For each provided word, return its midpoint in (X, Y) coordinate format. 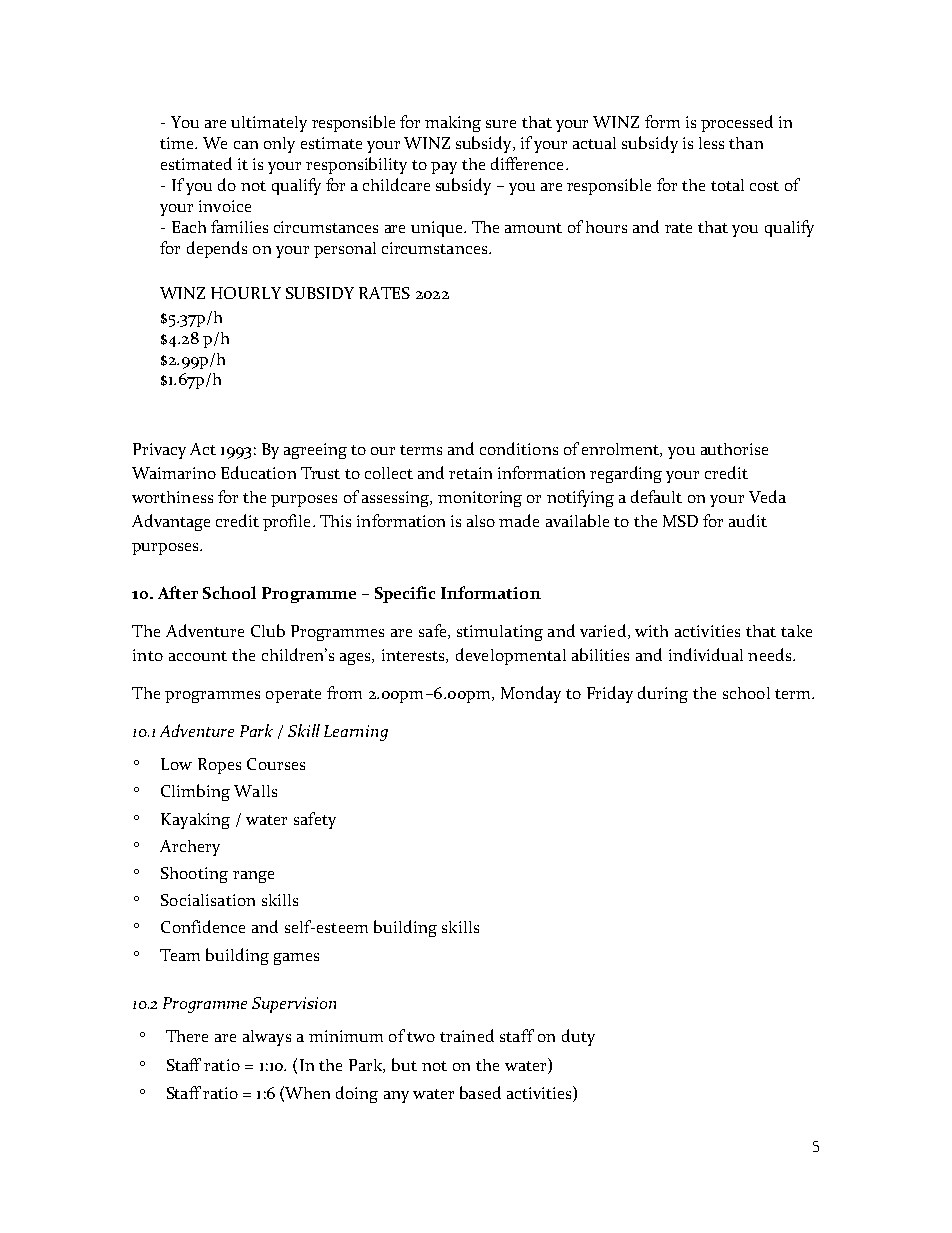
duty (578, 1037)
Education (258, 472)
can (246, 145)
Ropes (219, 766)
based (480, 1092)
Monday (531, 694)
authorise (734, 449)
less (711, 143)
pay (444, 168)
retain (470, 473)
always (267, 1038)
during (663, 694)
